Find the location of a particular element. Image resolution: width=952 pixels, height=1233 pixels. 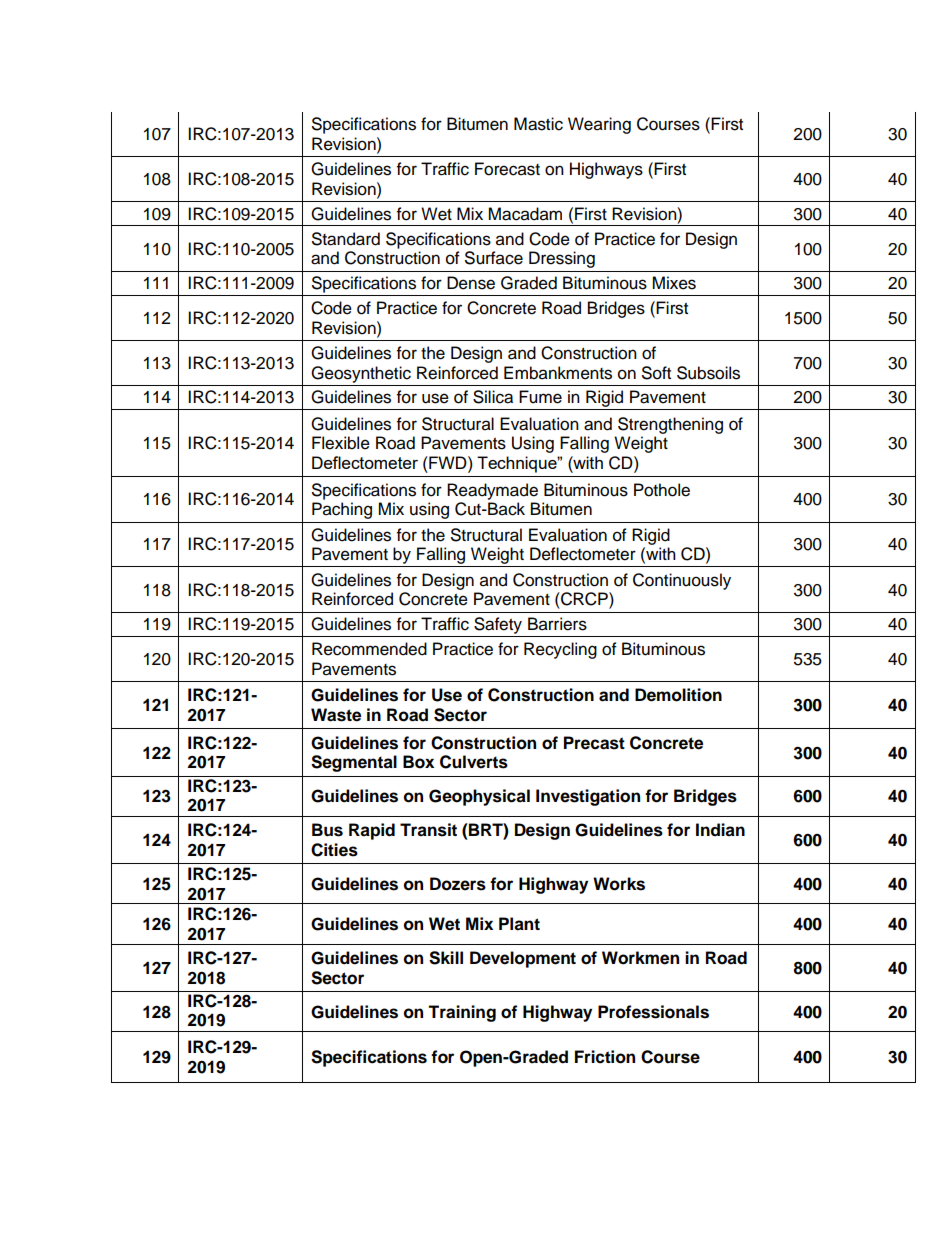

Continuously is located at coordinates (682, 581).
